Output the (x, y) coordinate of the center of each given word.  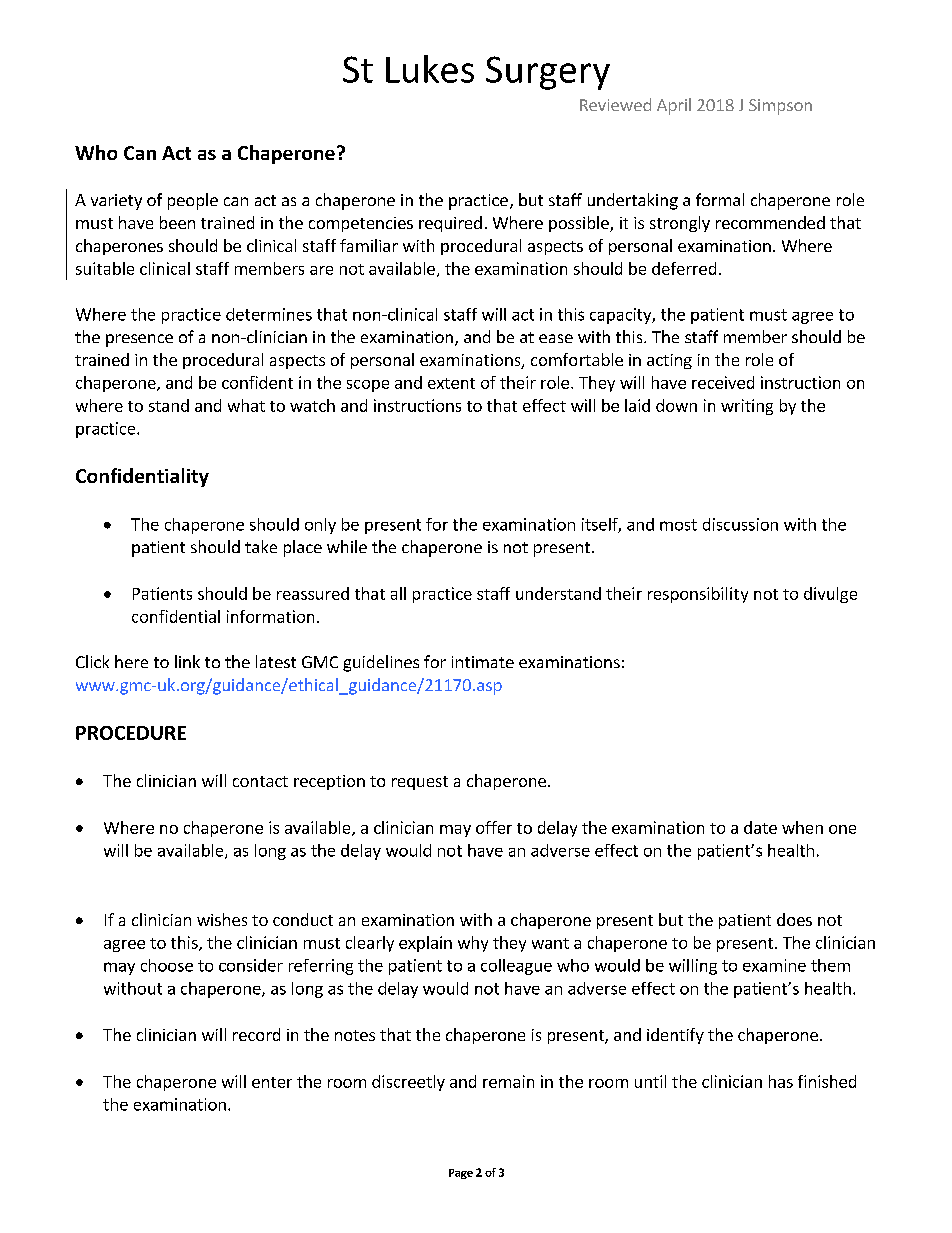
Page (461, 1174)
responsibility (698, 595)
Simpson (780, 107)
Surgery (548, 73)
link (187, 661)
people (193, 201)
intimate (483, 662)
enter (272, 1082)
